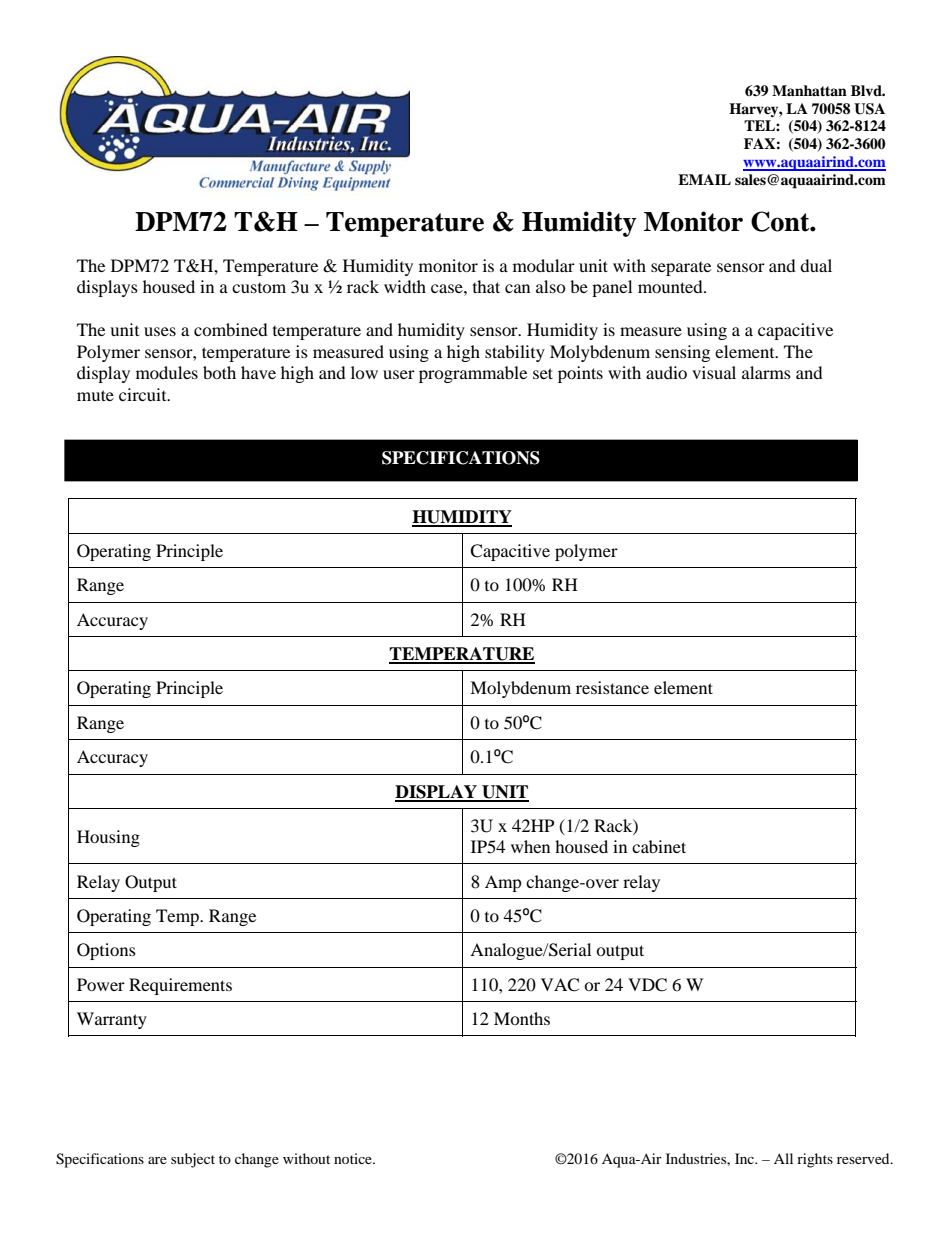  What do you see at coordinates (259, 288) in the screenshot?
I see `custom` at bounding box center [259, 288].
